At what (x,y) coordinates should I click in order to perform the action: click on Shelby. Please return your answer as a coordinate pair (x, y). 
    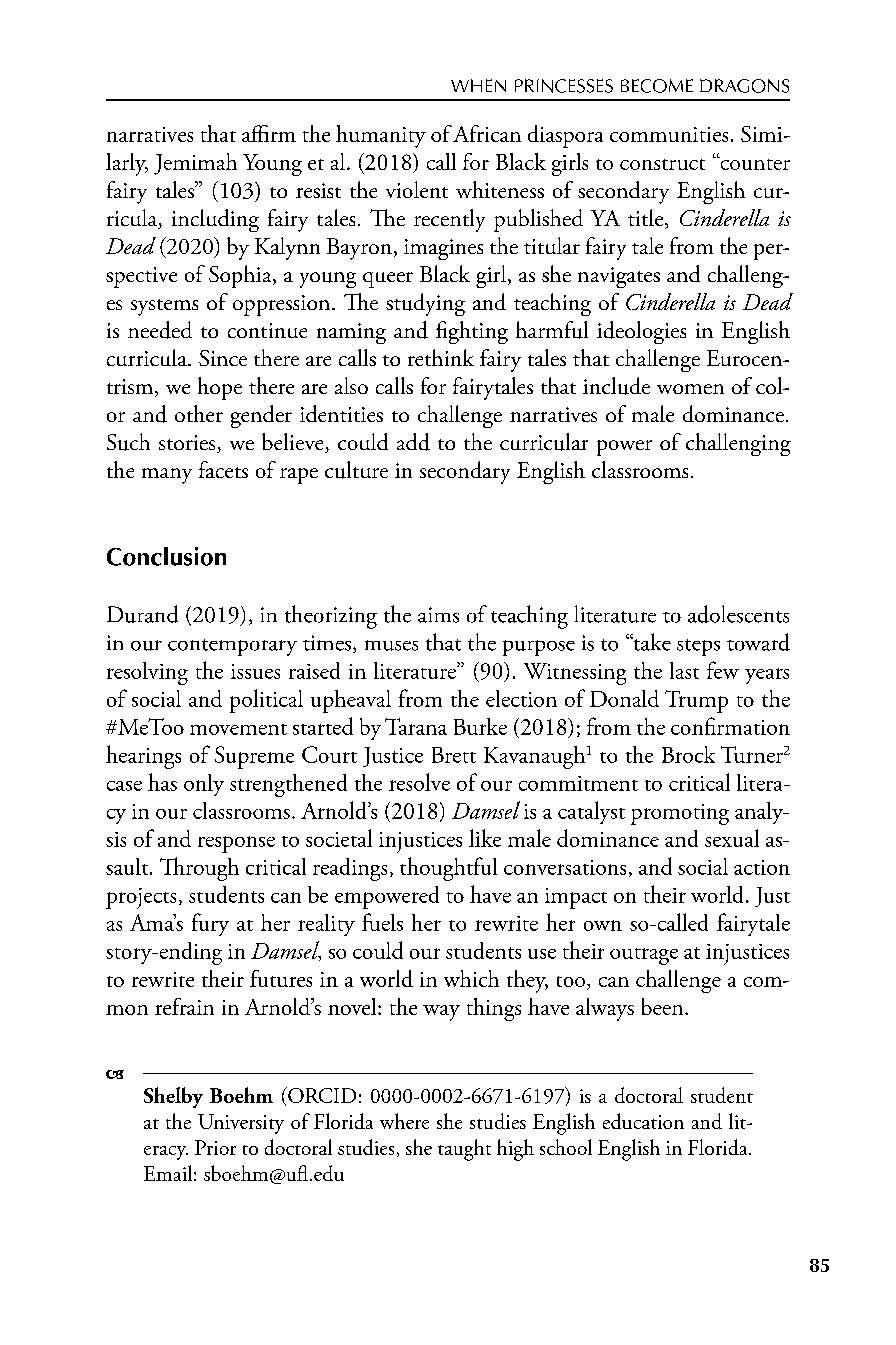
    Looking at the image, I should click on (173, 1097).
